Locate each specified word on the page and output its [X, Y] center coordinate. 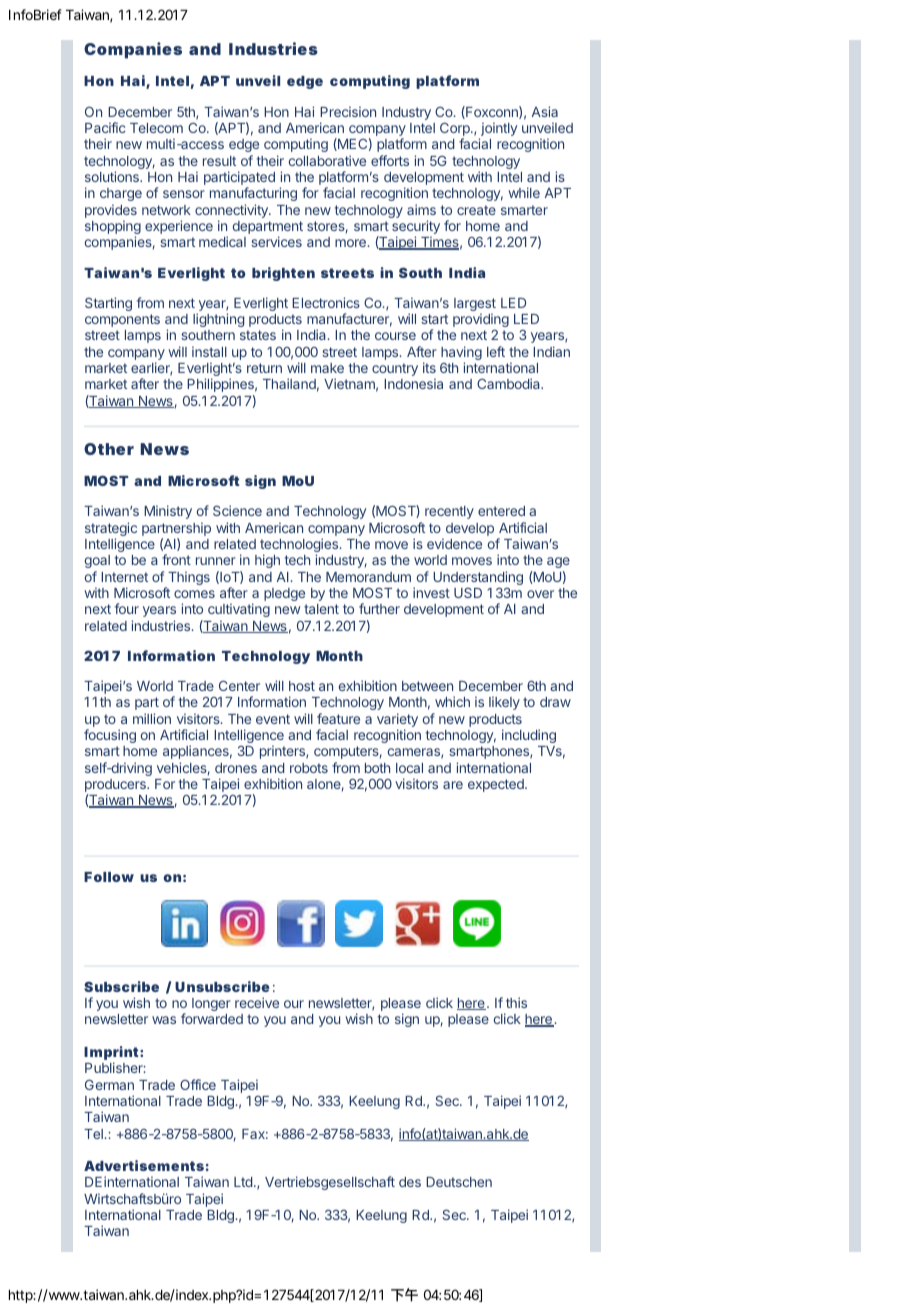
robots [309, 768]
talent [321, 609]
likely [504, 703]
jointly [498, 130]
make [327, 368]
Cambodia [510, 383]
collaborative [327, 160]
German [109, 1084]
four [127, 608]
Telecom [156, 128]
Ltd [243, 1182]
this [516, 1002]
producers [116, 787]
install [209, 351]
